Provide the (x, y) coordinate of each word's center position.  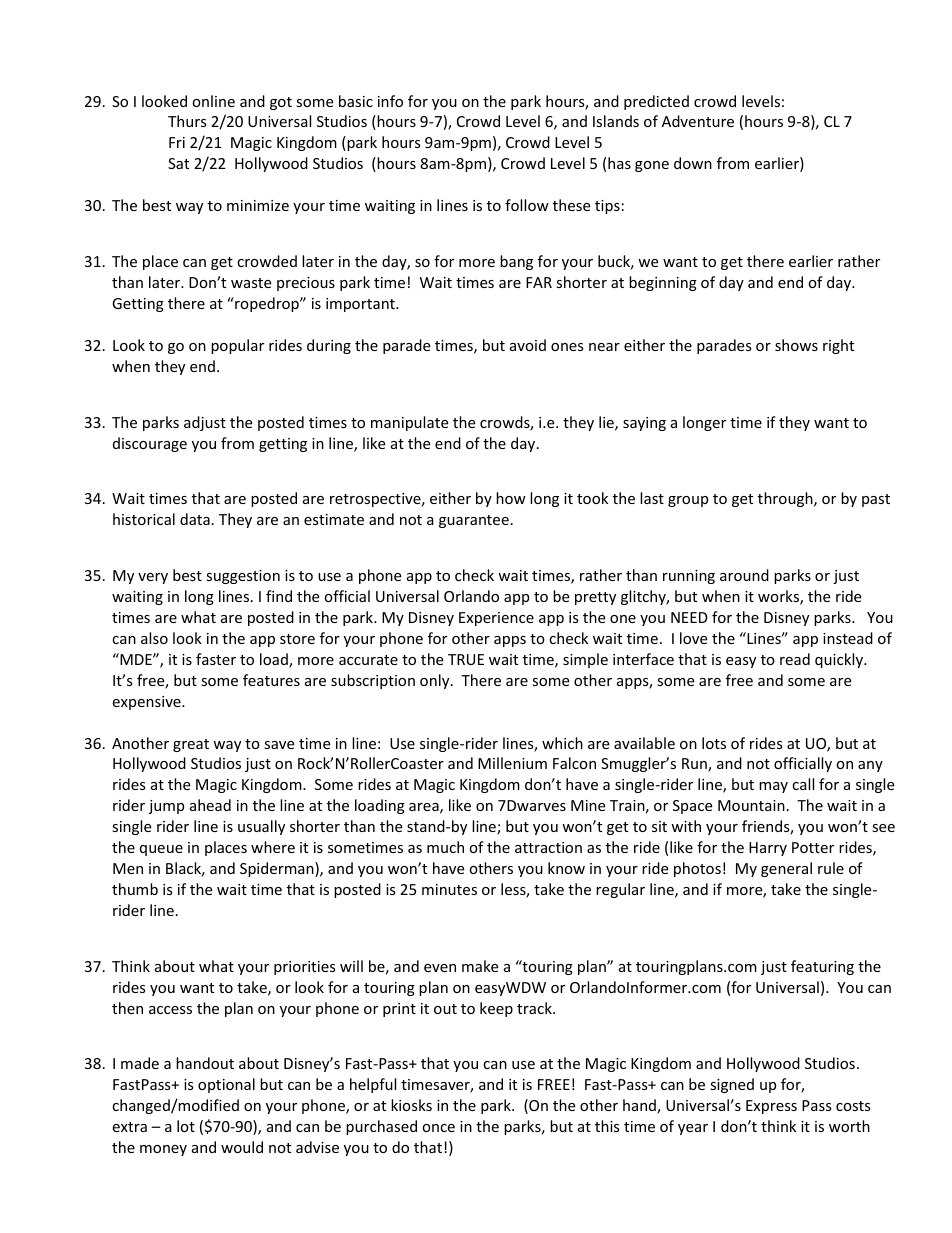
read (795, 659)
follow (527, 205)
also (154, 638)
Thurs (187, 121)
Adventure (698, 121)
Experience (496, 619)
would (242, 1147)
